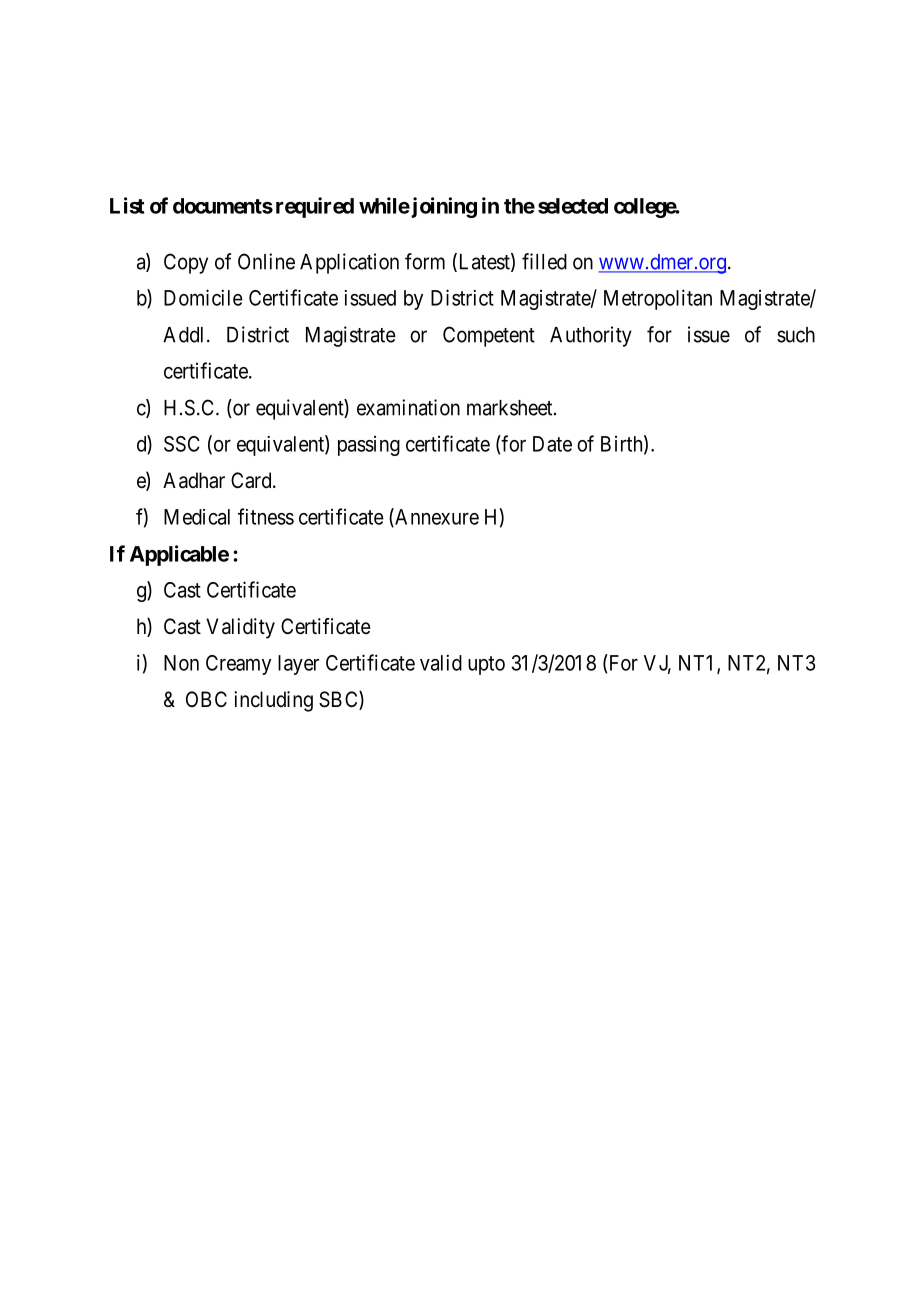 The height and width of the document is (1308, 924). What do you see at coordinates (369, 446) in the document?
I see `passing` at bounding box center [369, 446].
